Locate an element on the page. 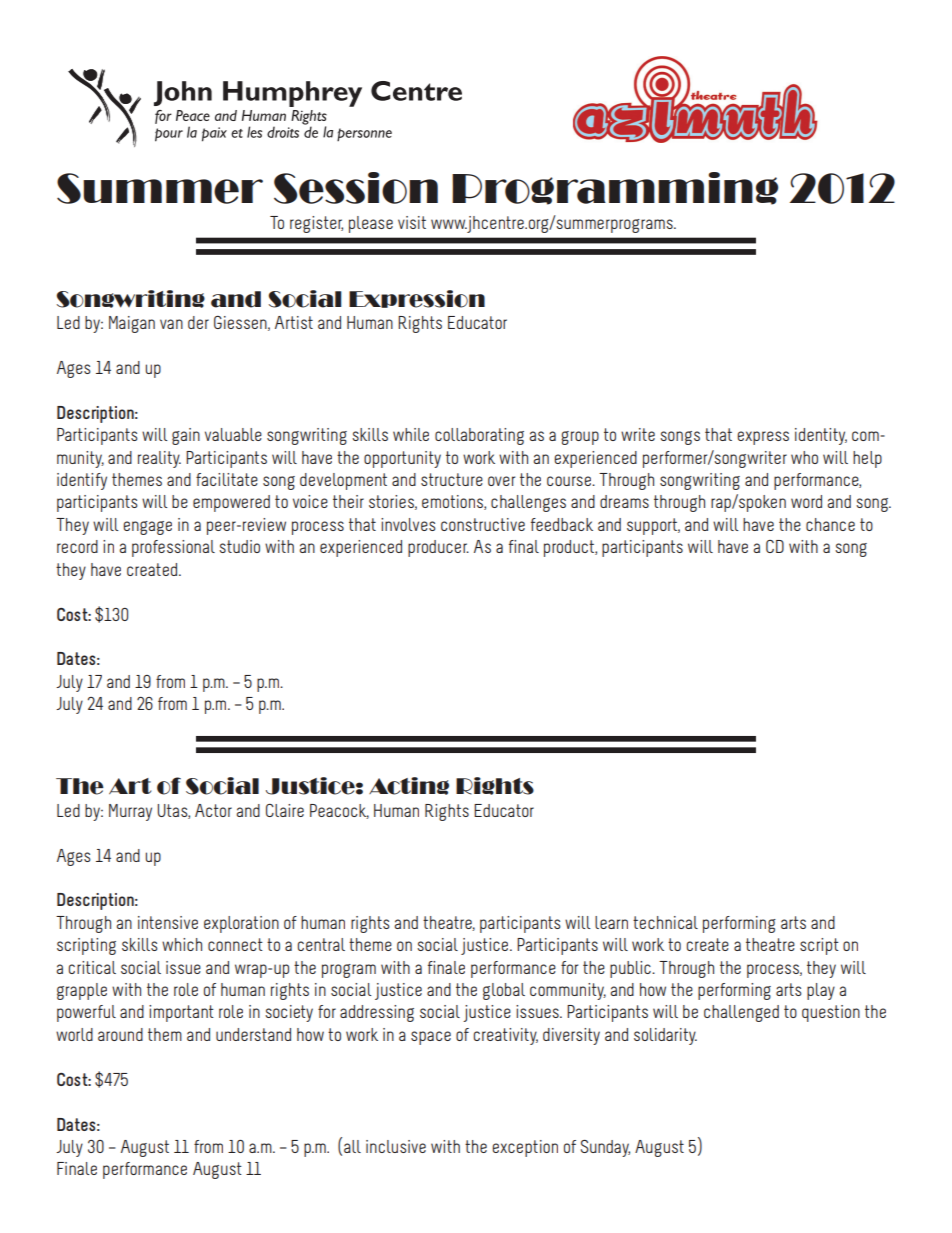 This image has height=1233, width=952. play is located at coordinates (821, 991).
